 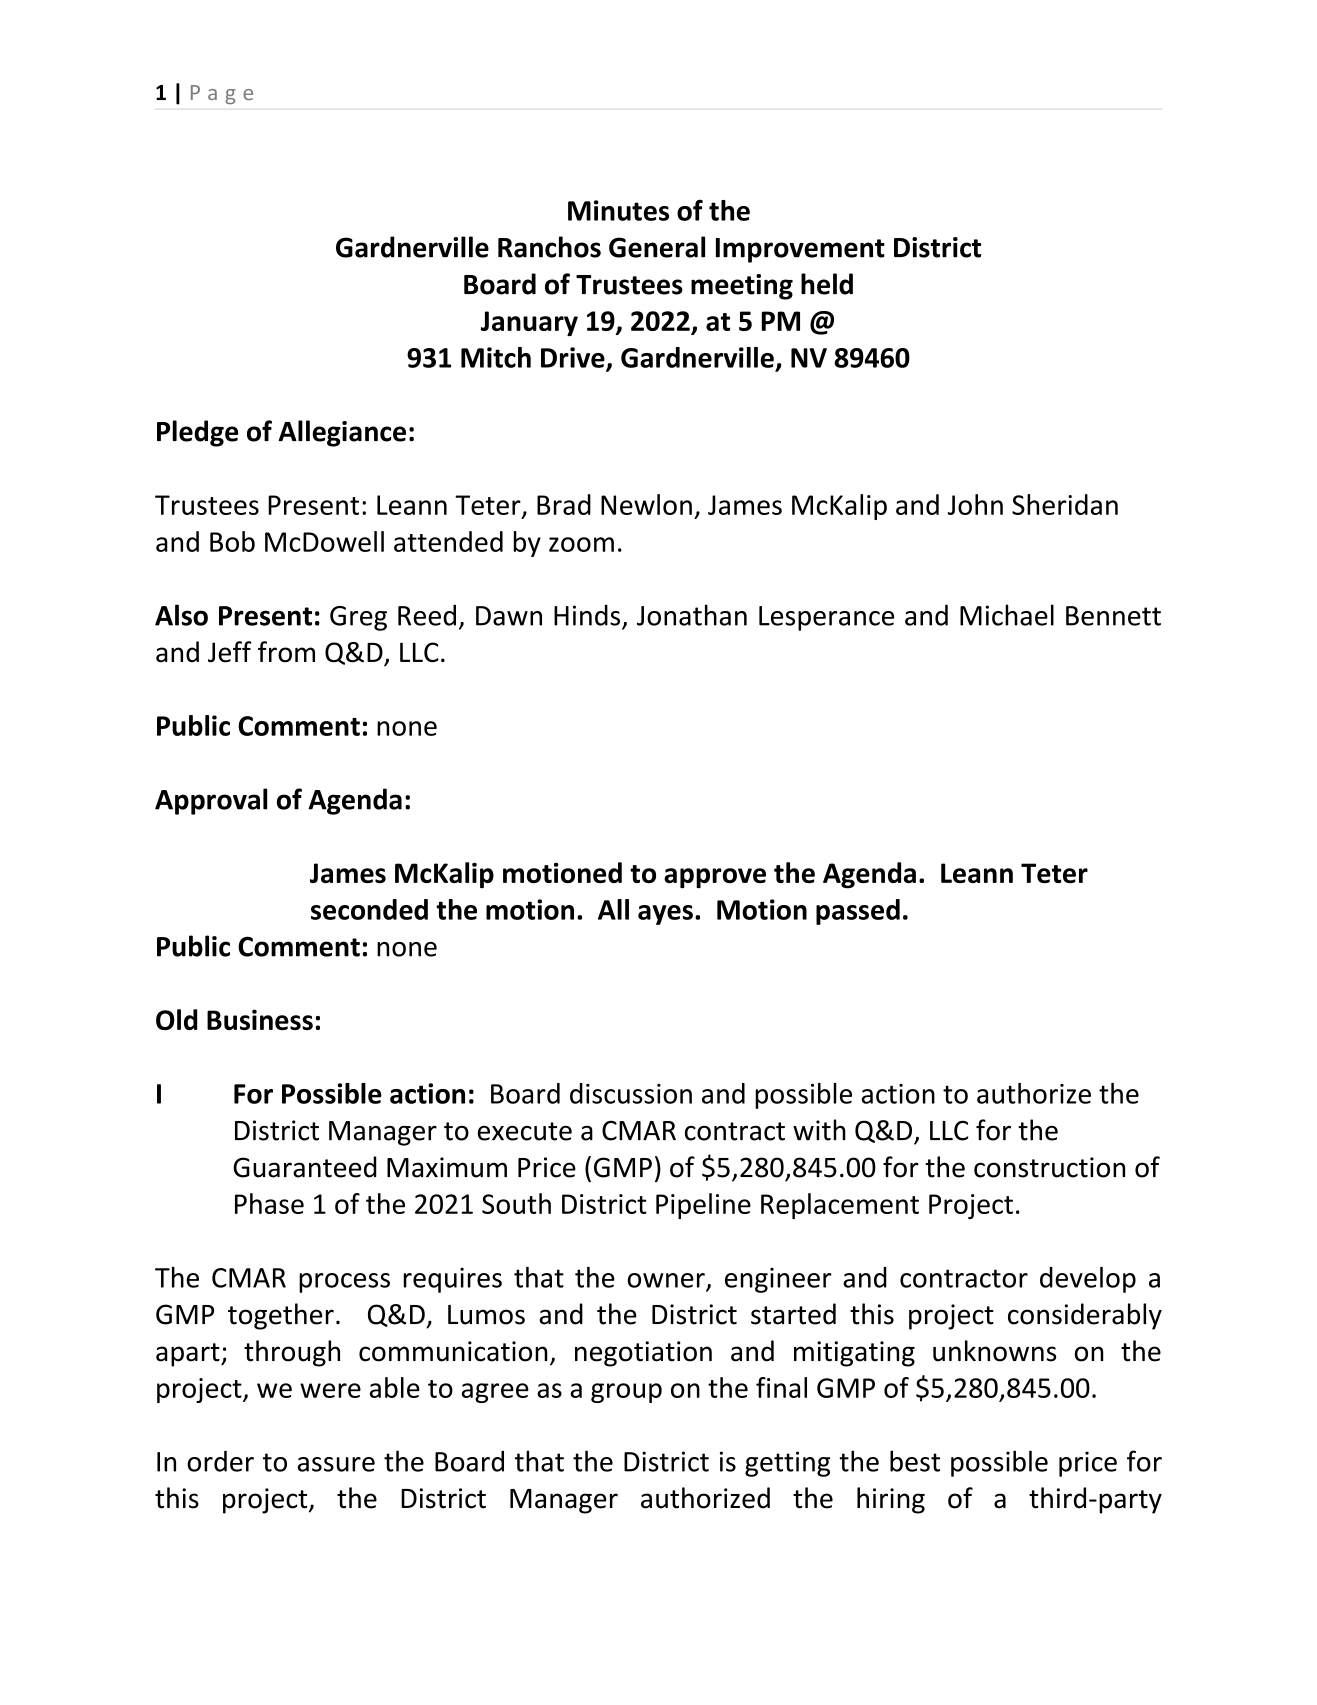 What do you see at coordinates (692, 615) in the document?
I see `Jonathan` at bounding box center [692, 615].
